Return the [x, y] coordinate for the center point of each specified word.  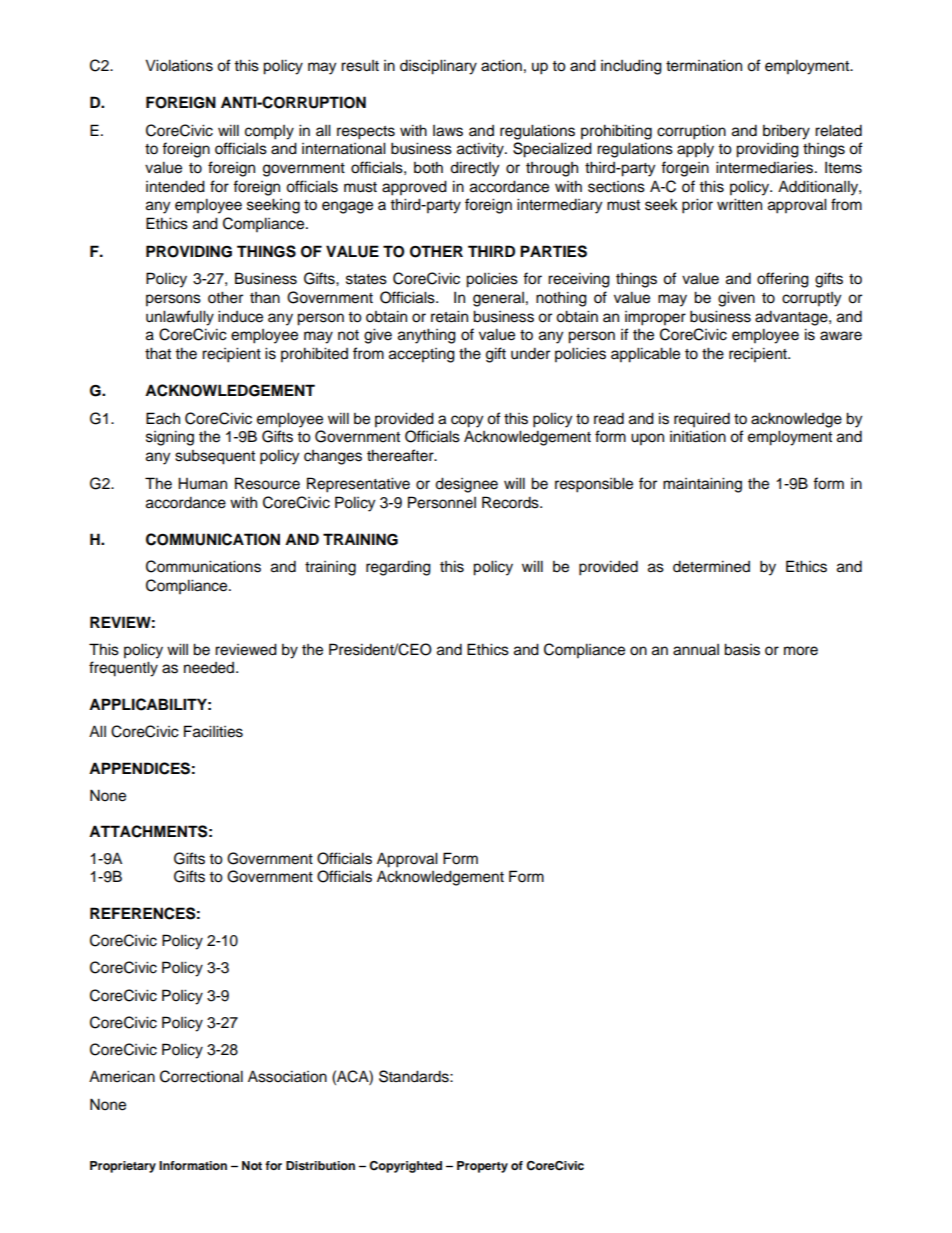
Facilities [213, 731]
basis [742, 649]
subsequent [215, 457]
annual [696, 650]
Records [511, 502]
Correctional [201, 1076]
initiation [698, 436]
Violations [179, 65]
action [501, 65]
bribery [786, 132]
